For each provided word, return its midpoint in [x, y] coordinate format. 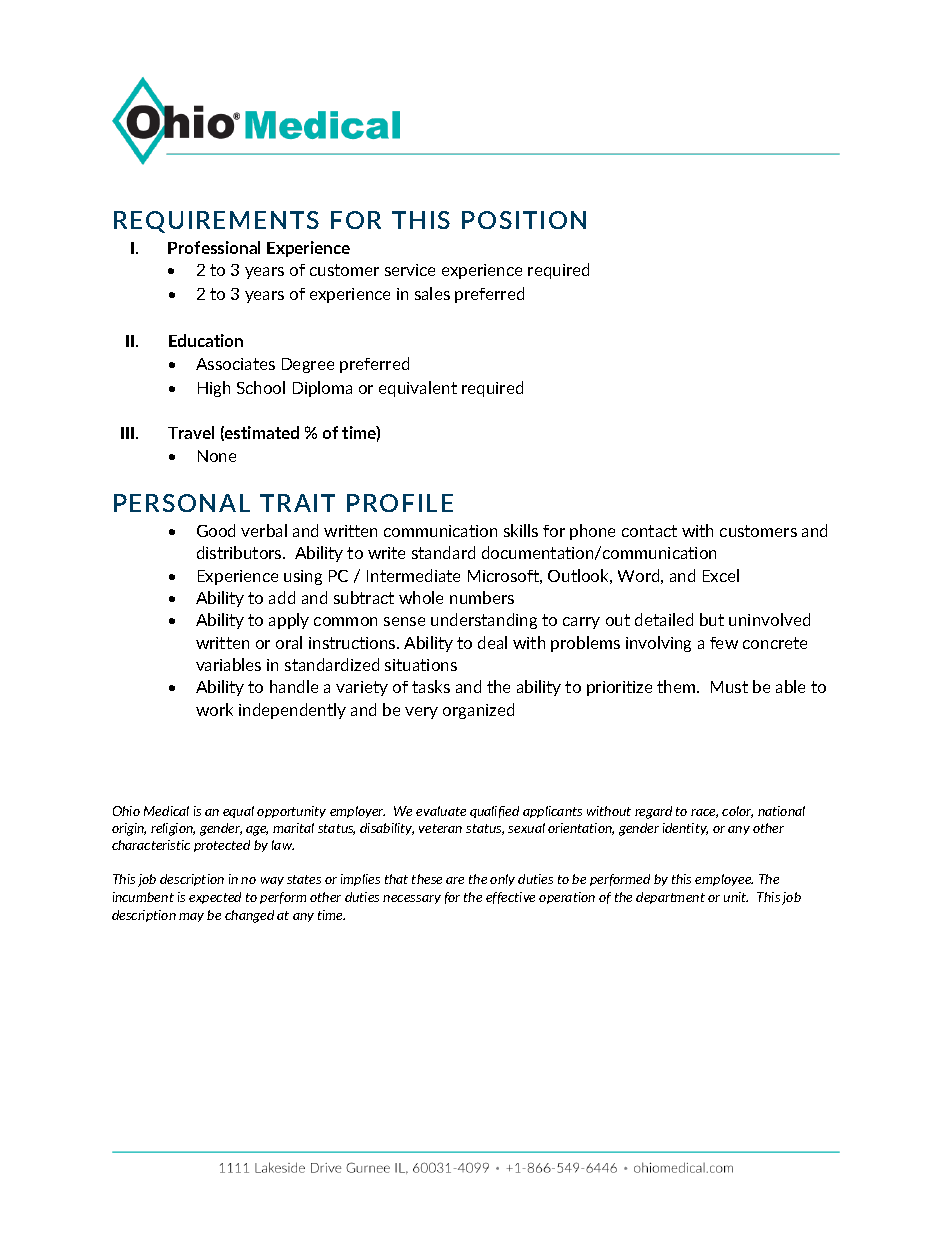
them [677, 686]
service [410, 270]
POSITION [524, 220]
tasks [431, 686]
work [214, 709]
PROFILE [400, 503]
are [455, 880]
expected [215, 898]
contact [649, 531]
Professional [214, 247]
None [217, 456]
